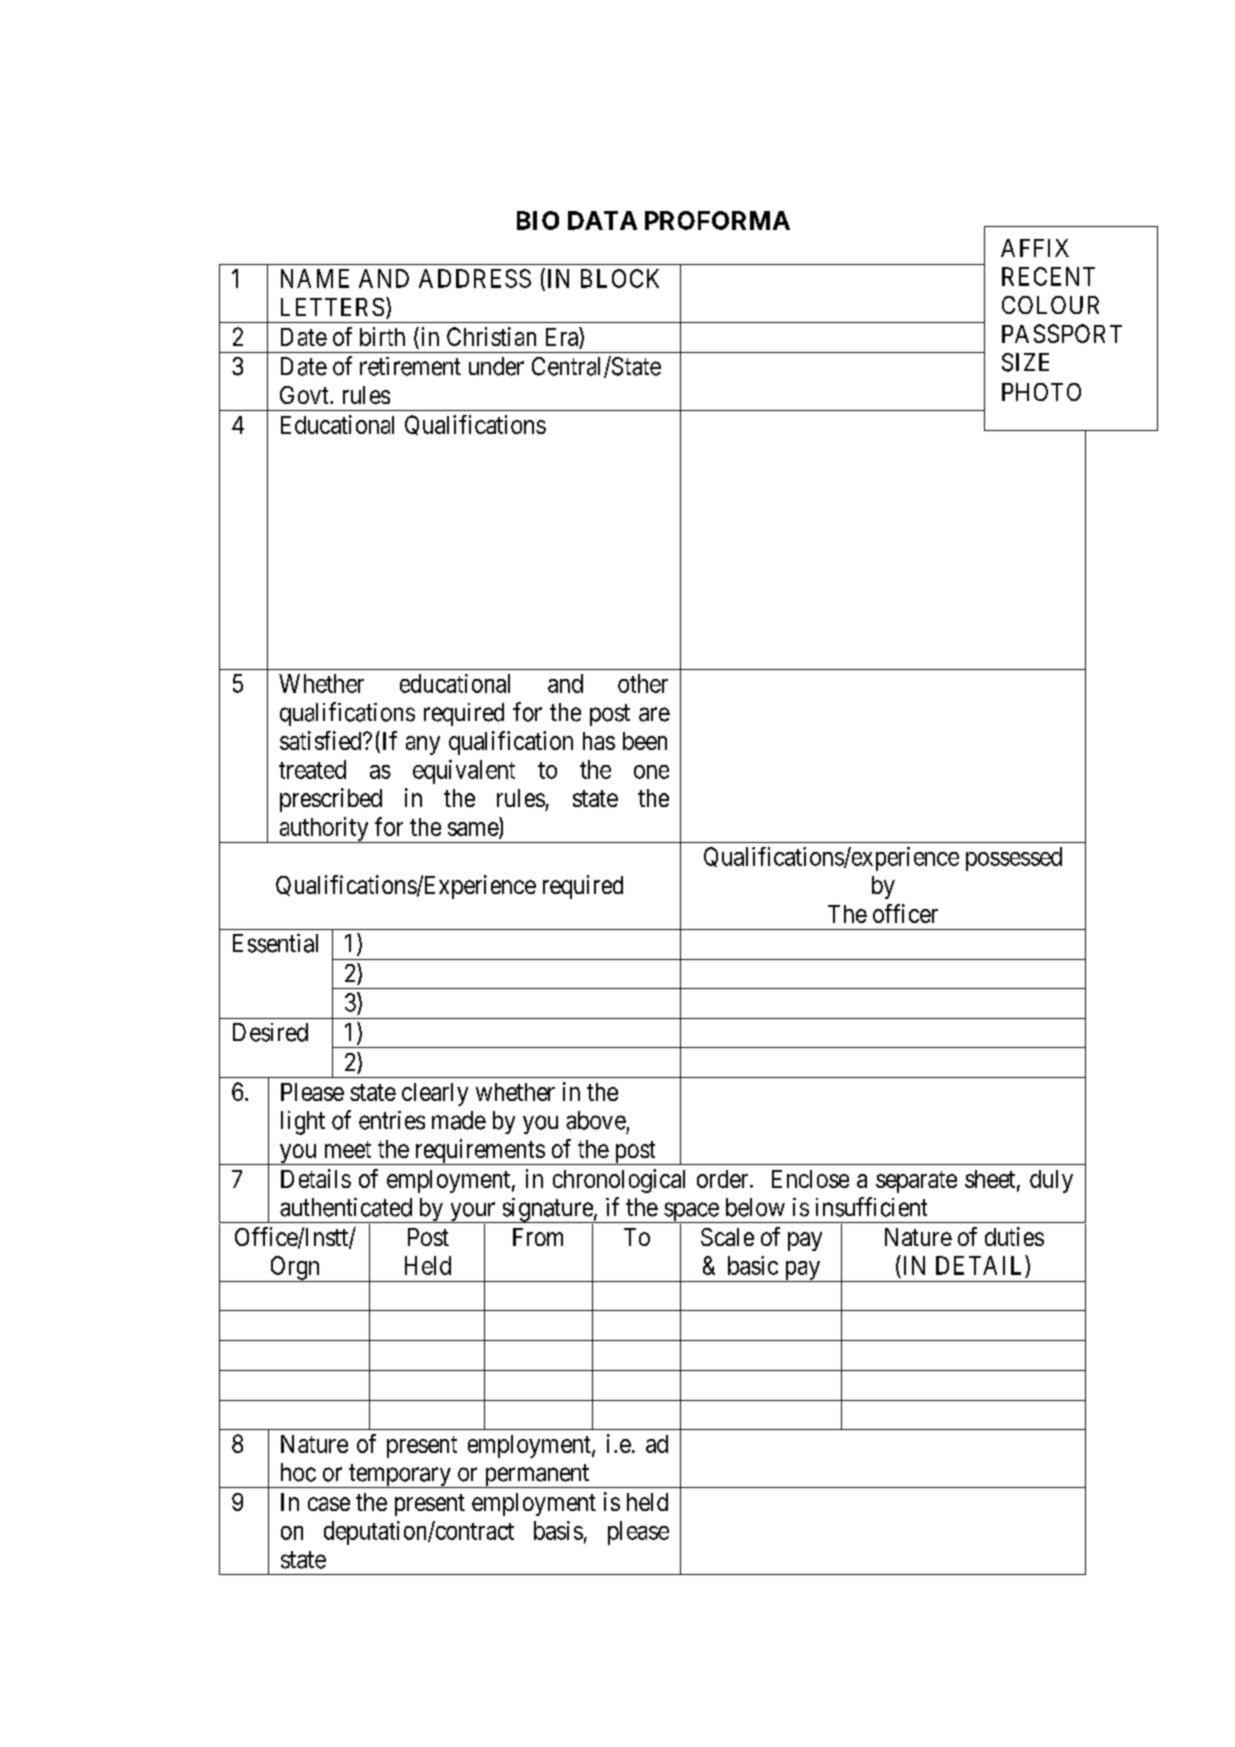  I want to click on Govt, so click(305, 395).
